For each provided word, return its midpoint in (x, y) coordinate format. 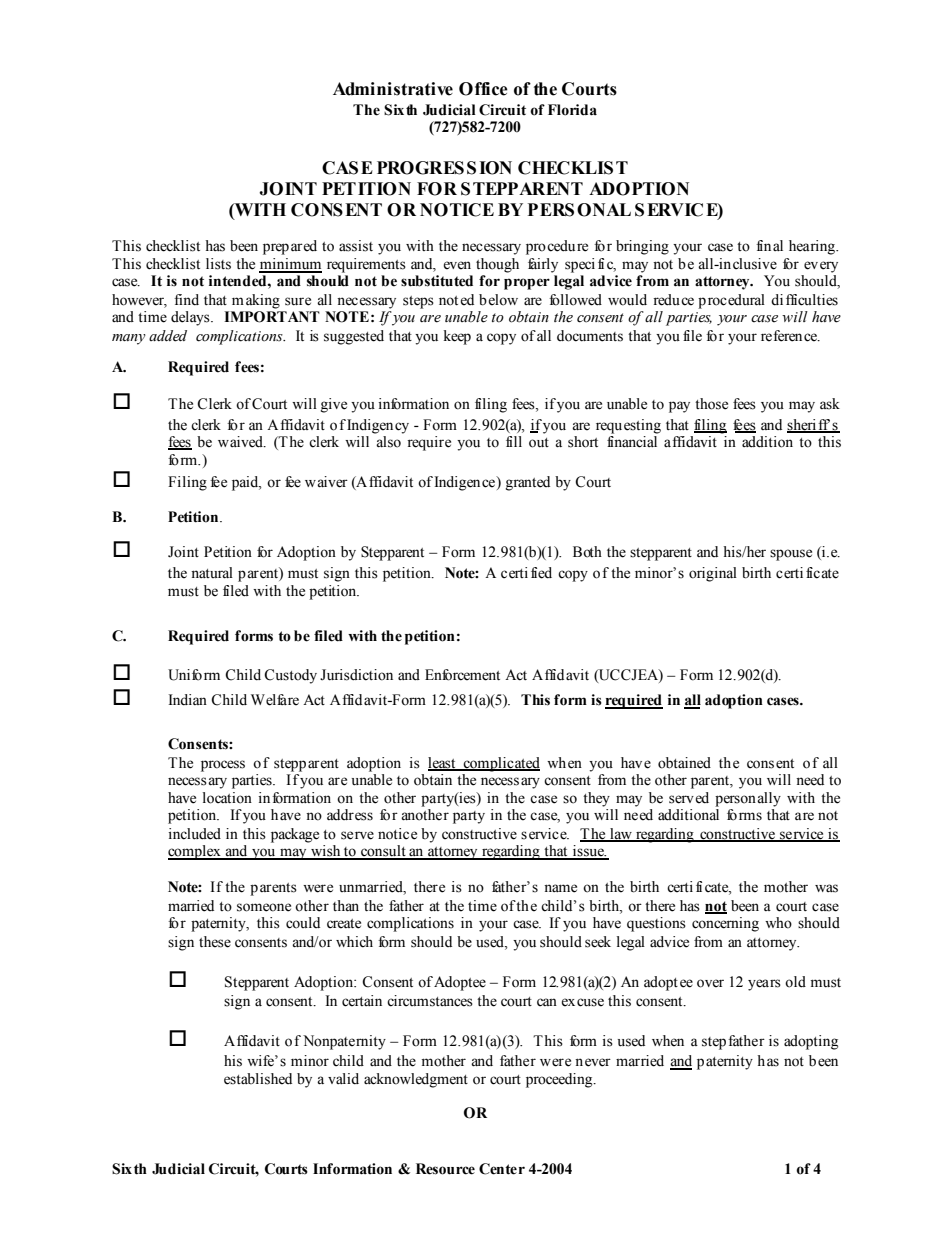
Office (483, 89)
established (258, 1079)
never (593, 1062)
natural (212, 573)
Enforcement (462, 675)
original (713, 574)
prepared (290, 247)
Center (502, 1169)
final (769, 245)
